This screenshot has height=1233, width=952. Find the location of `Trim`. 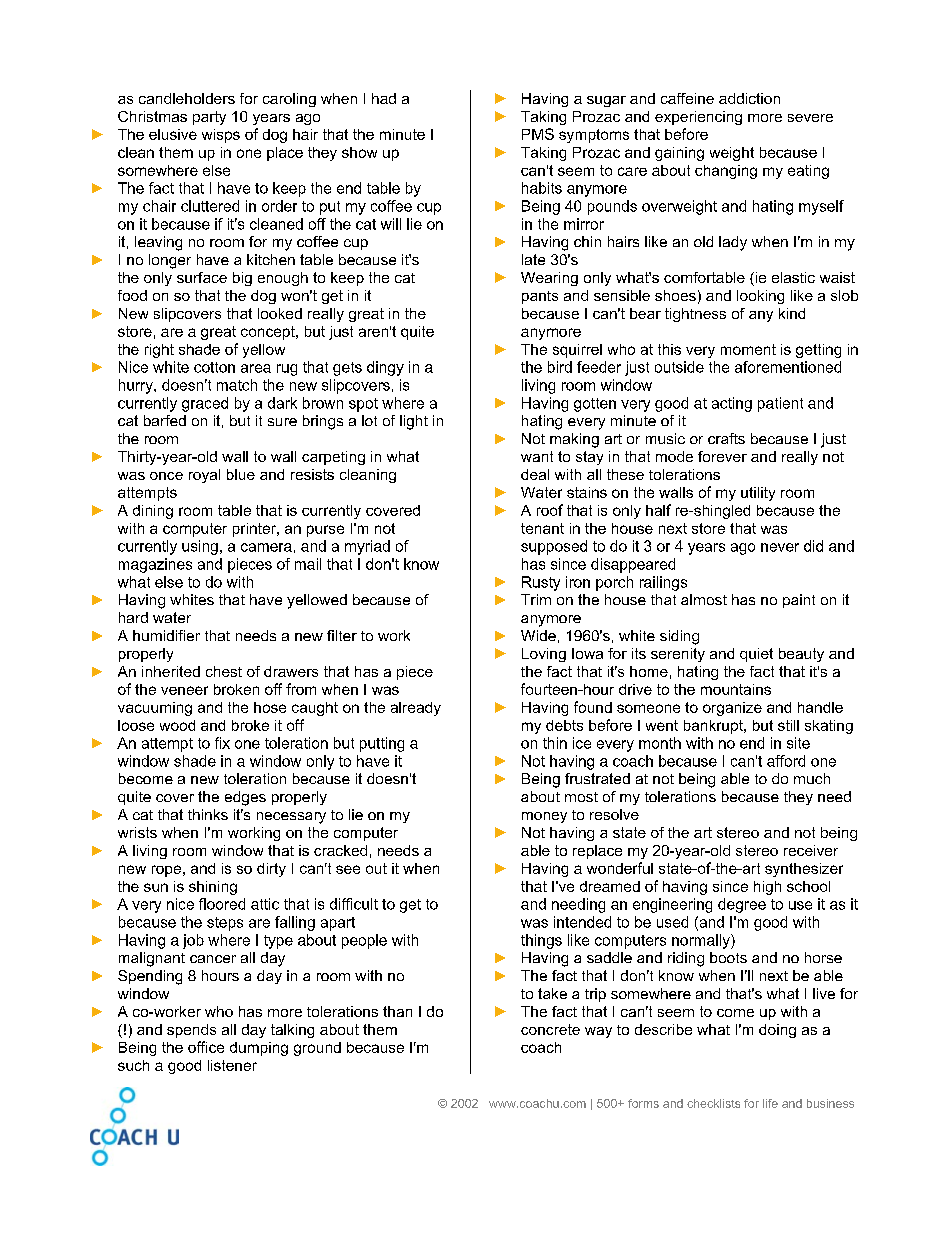

Trim is located at coordinates (536, 599).
